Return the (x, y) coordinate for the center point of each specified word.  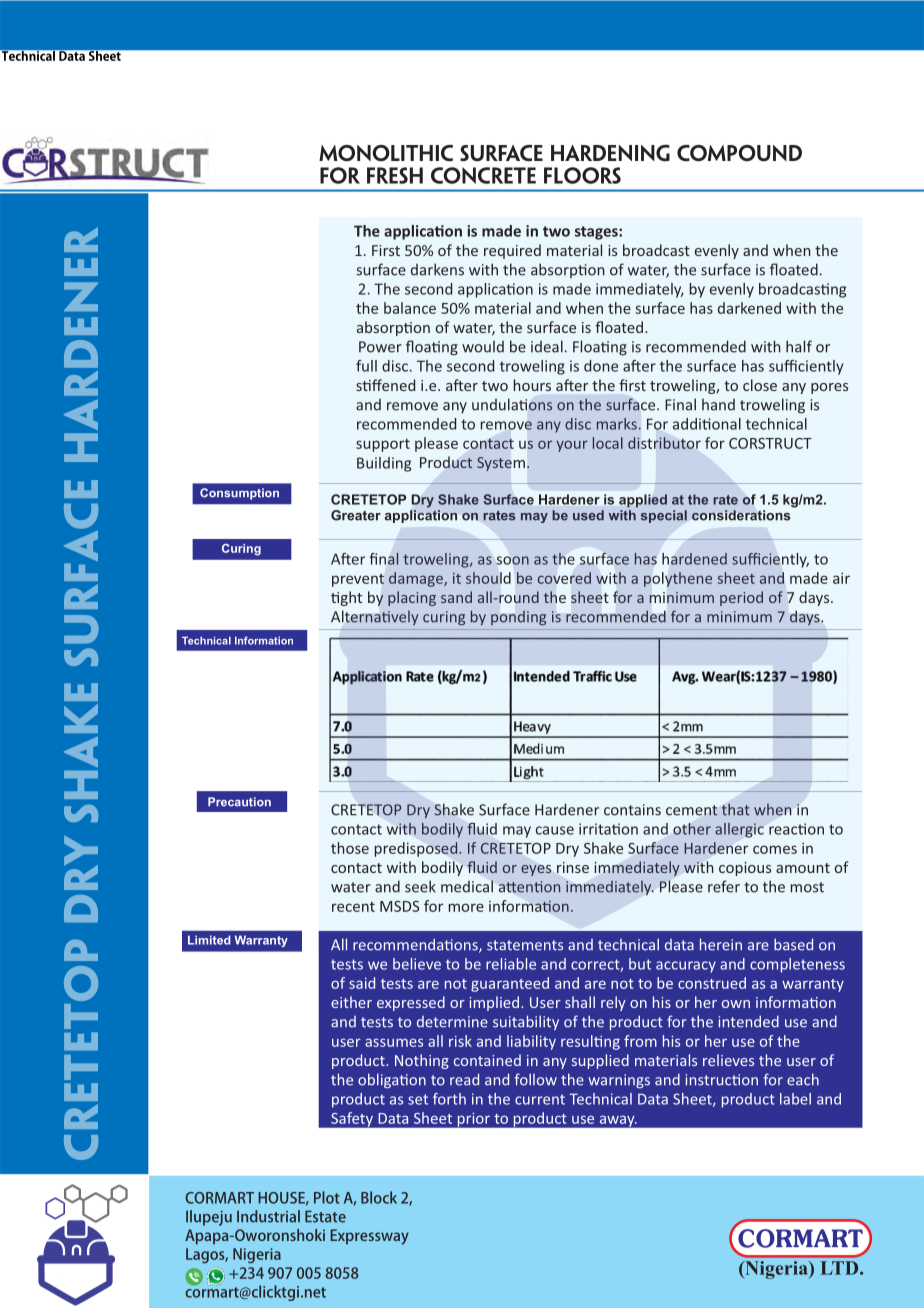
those (350, 848)
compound (739, 153)
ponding (518, 618)
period (741, 598)
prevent (358, 580)
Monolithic (386, 153)
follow (536, 1079)
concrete (483, 175)
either (351, 1002)
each (803, 1079)
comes (775, 849)
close (760, 385)
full (366, 366)
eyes (536, 870)
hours (532, 385)
